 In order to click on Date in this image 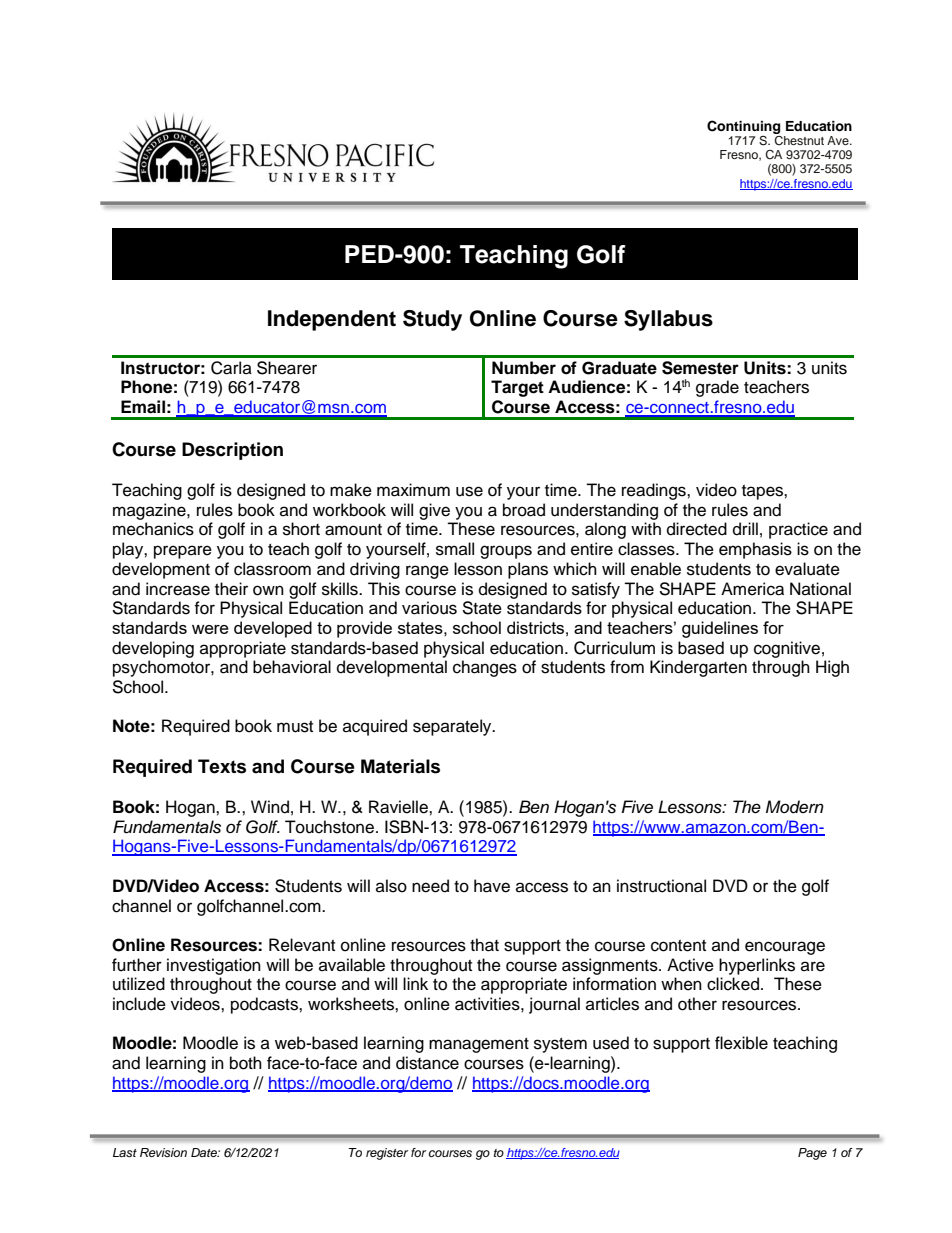, I will do `click(205, 1152)`.
